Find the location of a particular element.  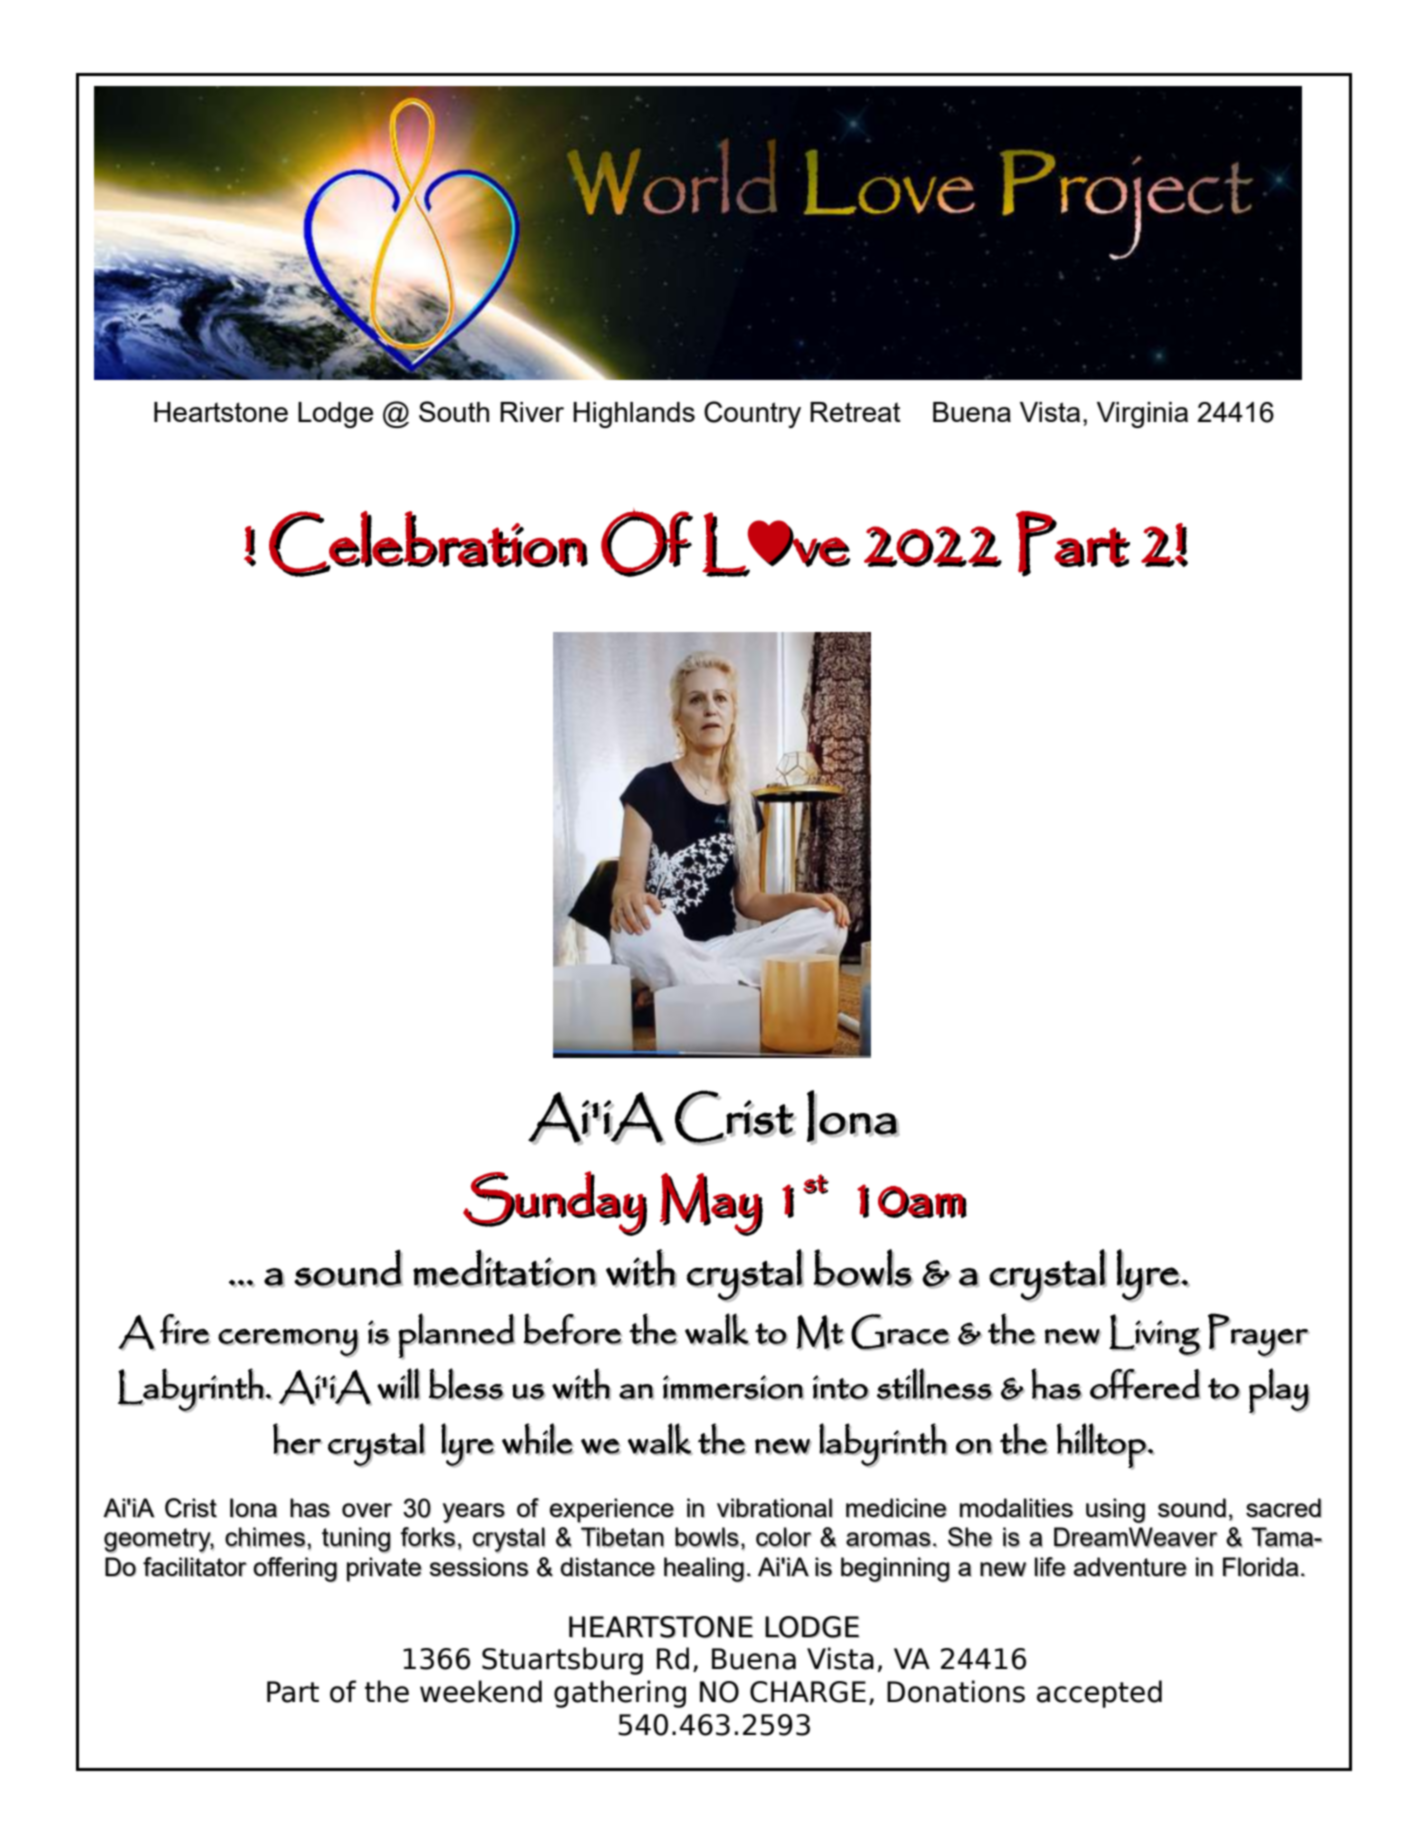

Retreat is located at coordinates (855, 412).
